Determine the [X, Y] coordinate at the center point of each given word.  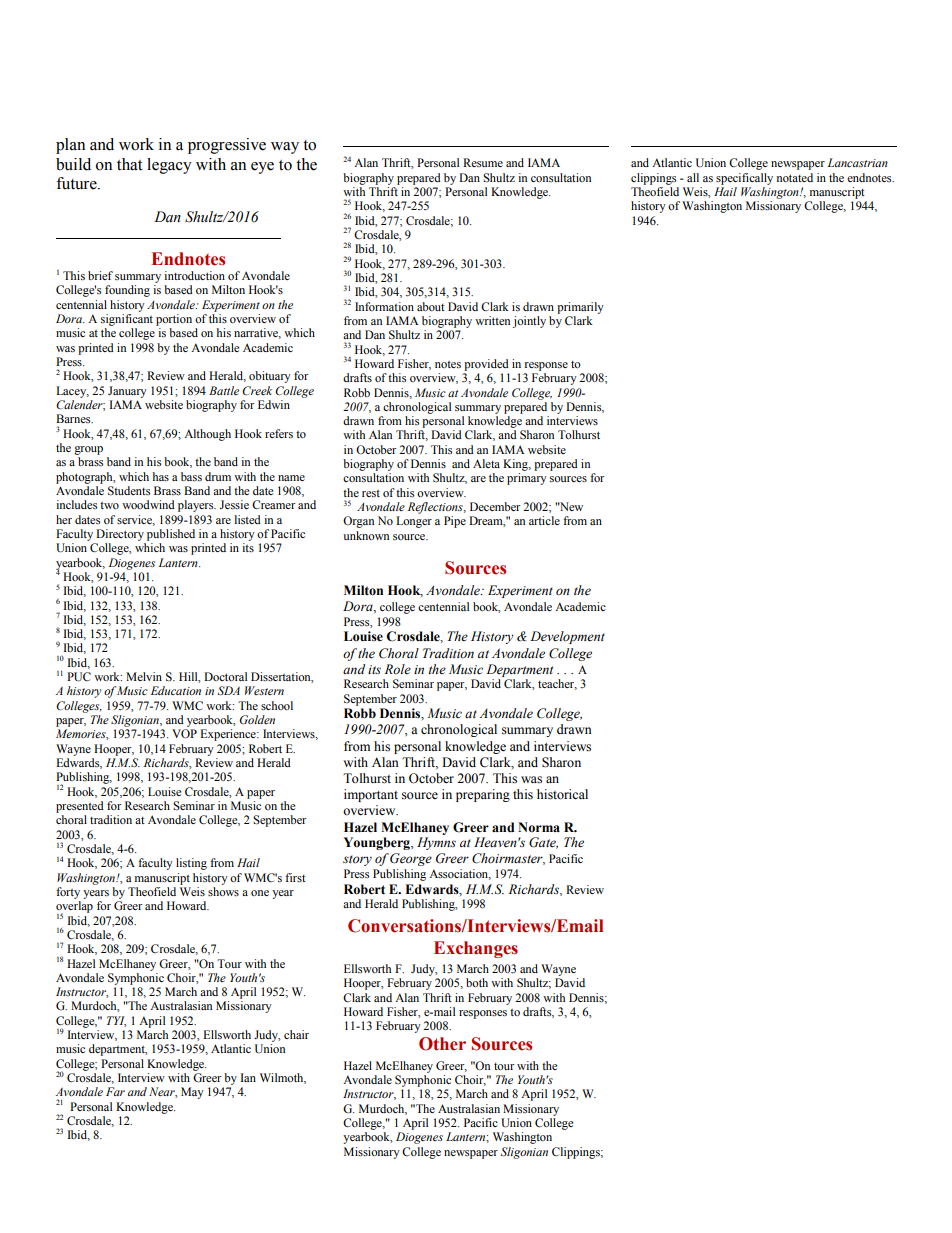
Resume [483, 162]
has [161, 476]
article [544, 520]
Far [115, 1091]
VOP [184, 734]
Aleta [486, 463]
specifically [744, 179]
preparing [483, 795]
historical [562, 794]
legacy [169, 166]
